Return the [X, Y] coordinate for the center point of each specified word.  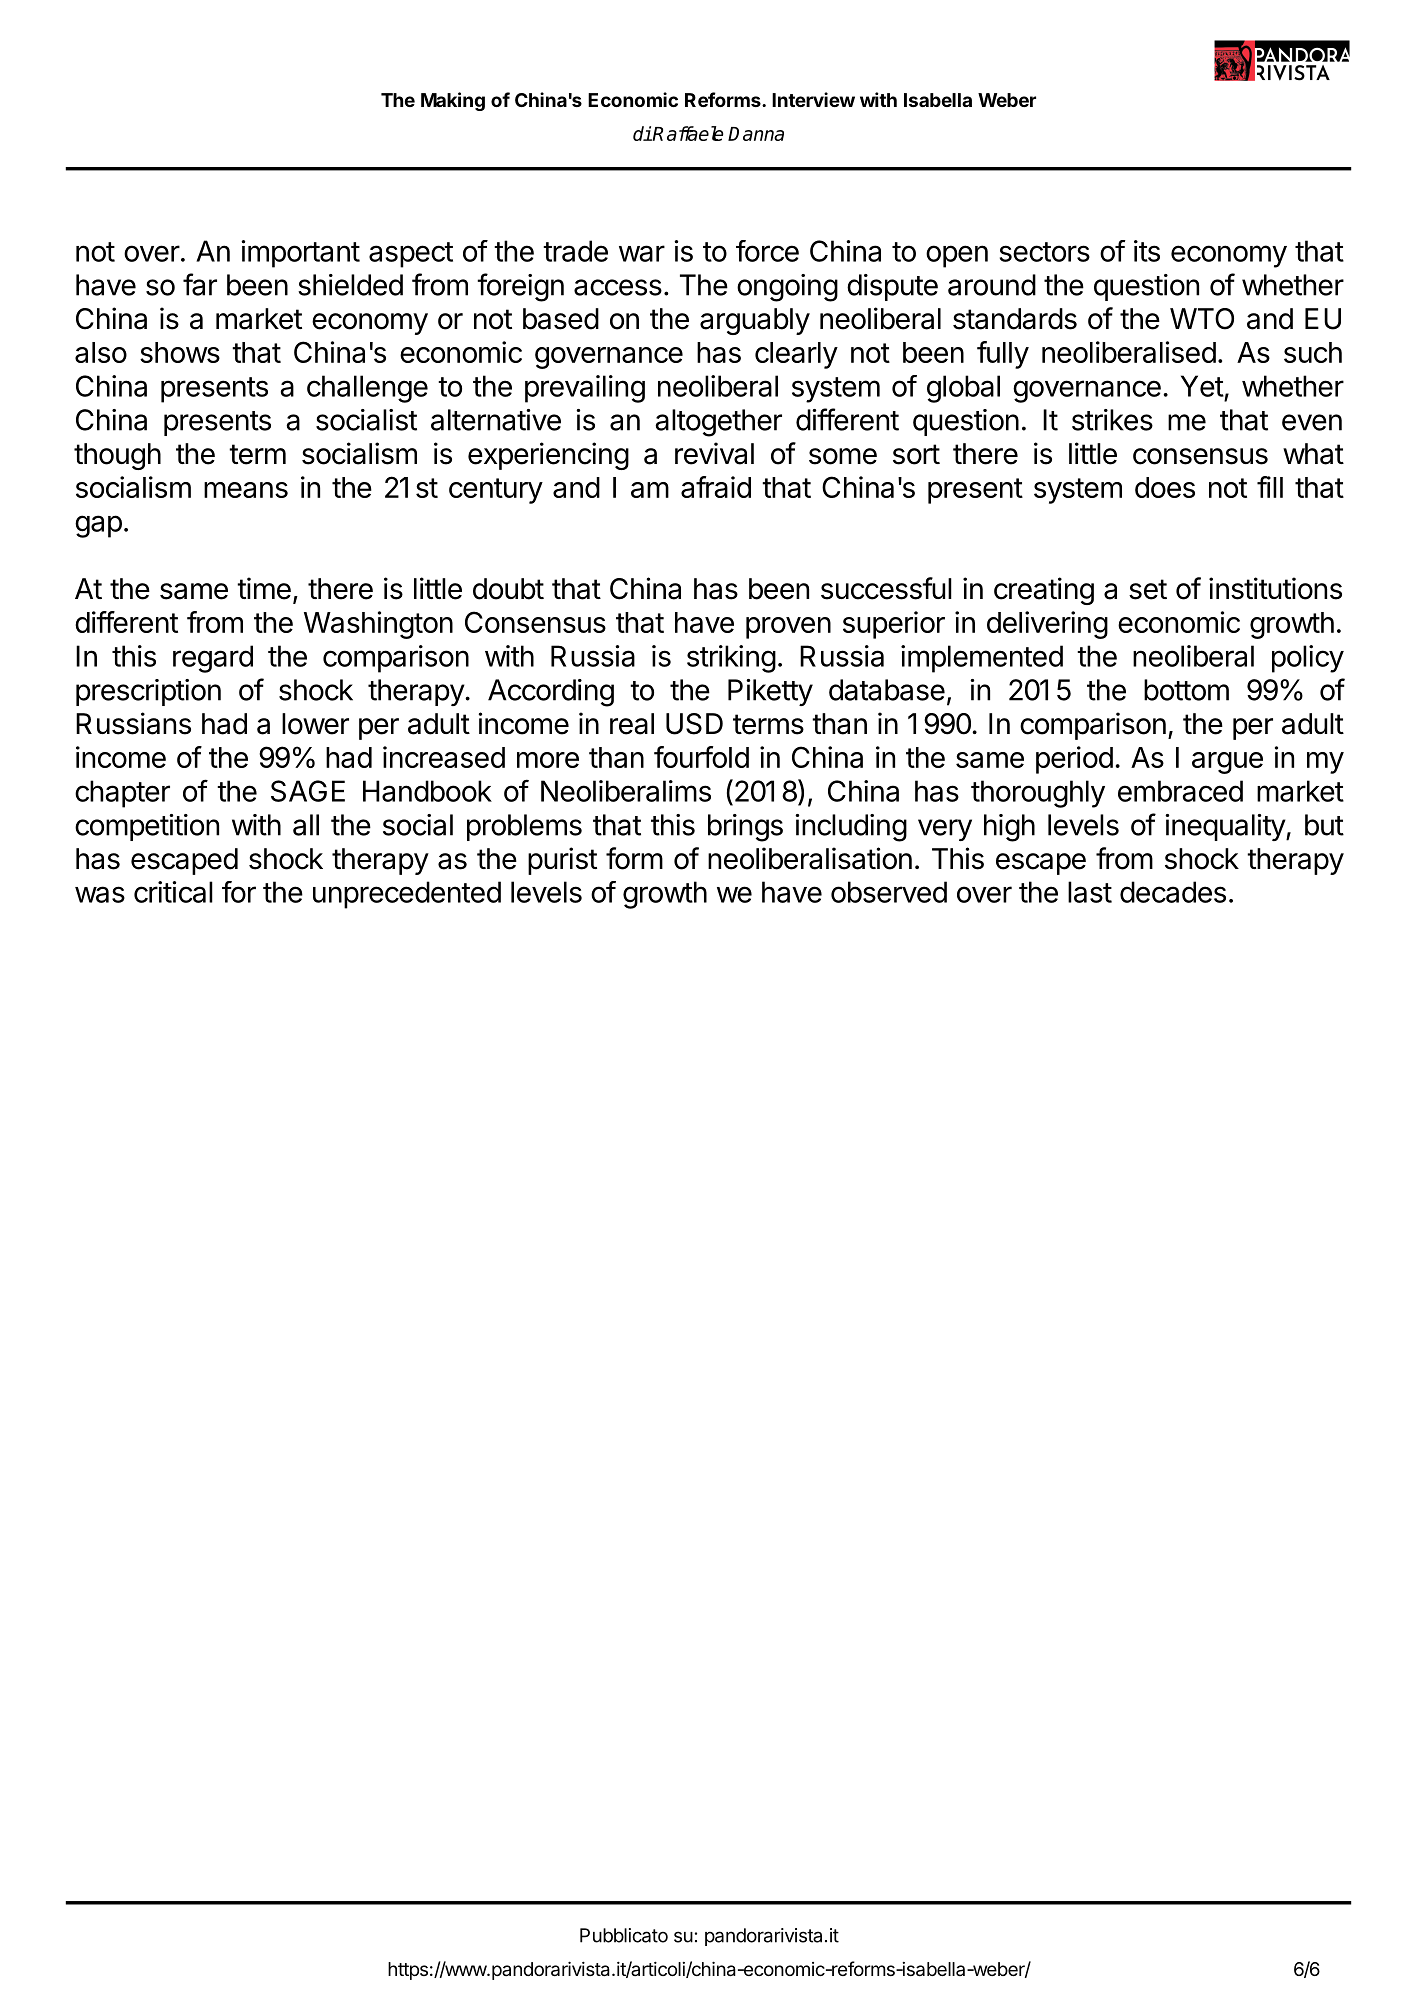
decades [1173, 892]
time [264, 588]
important [300, 254]
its [1147, 251]
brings [745, 828]
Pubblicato [624, 1935]
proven [788, 628]
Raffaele [687, 133]
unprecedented [407, 895]
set [1148, 589]
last [1090, 892]
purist [562, 861]
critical [173, 892]
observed [889, 892]
